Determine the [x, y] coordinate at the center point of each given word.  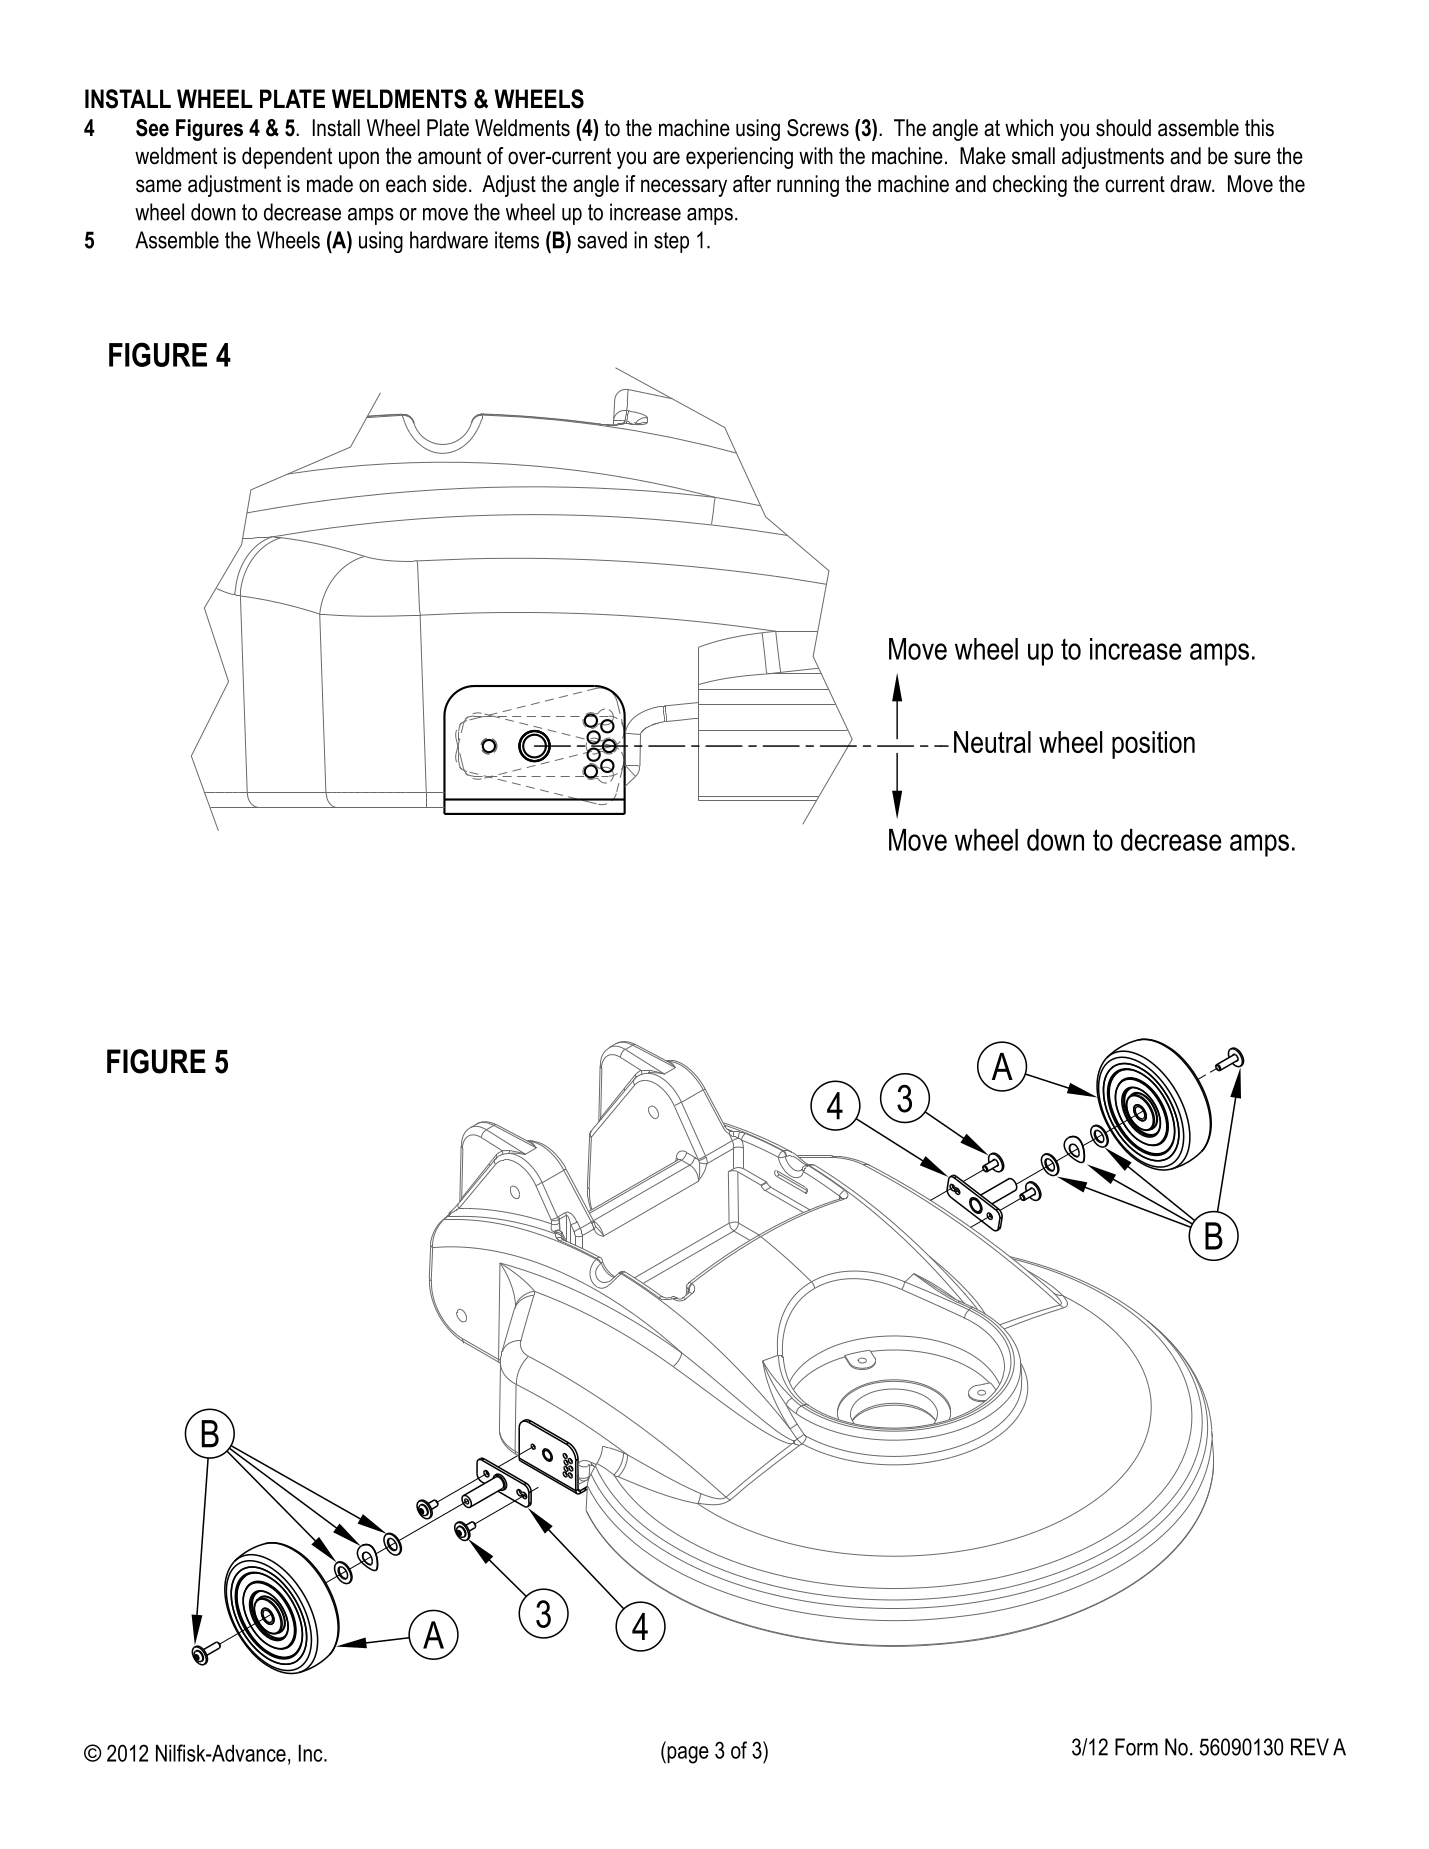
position [1153, 745]
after [752, 184]
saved [602, 240]
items [517, 240]
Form [1136, 1747]
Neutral [992, 742]
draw [1192, 184]
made [330, 184]
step [671, 242]
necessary [684, 188]
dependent [287, 158]
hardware [449, 240]
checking [1030, 186]
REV [1310, 1747]
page [687, 1755]
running [808, 186]
